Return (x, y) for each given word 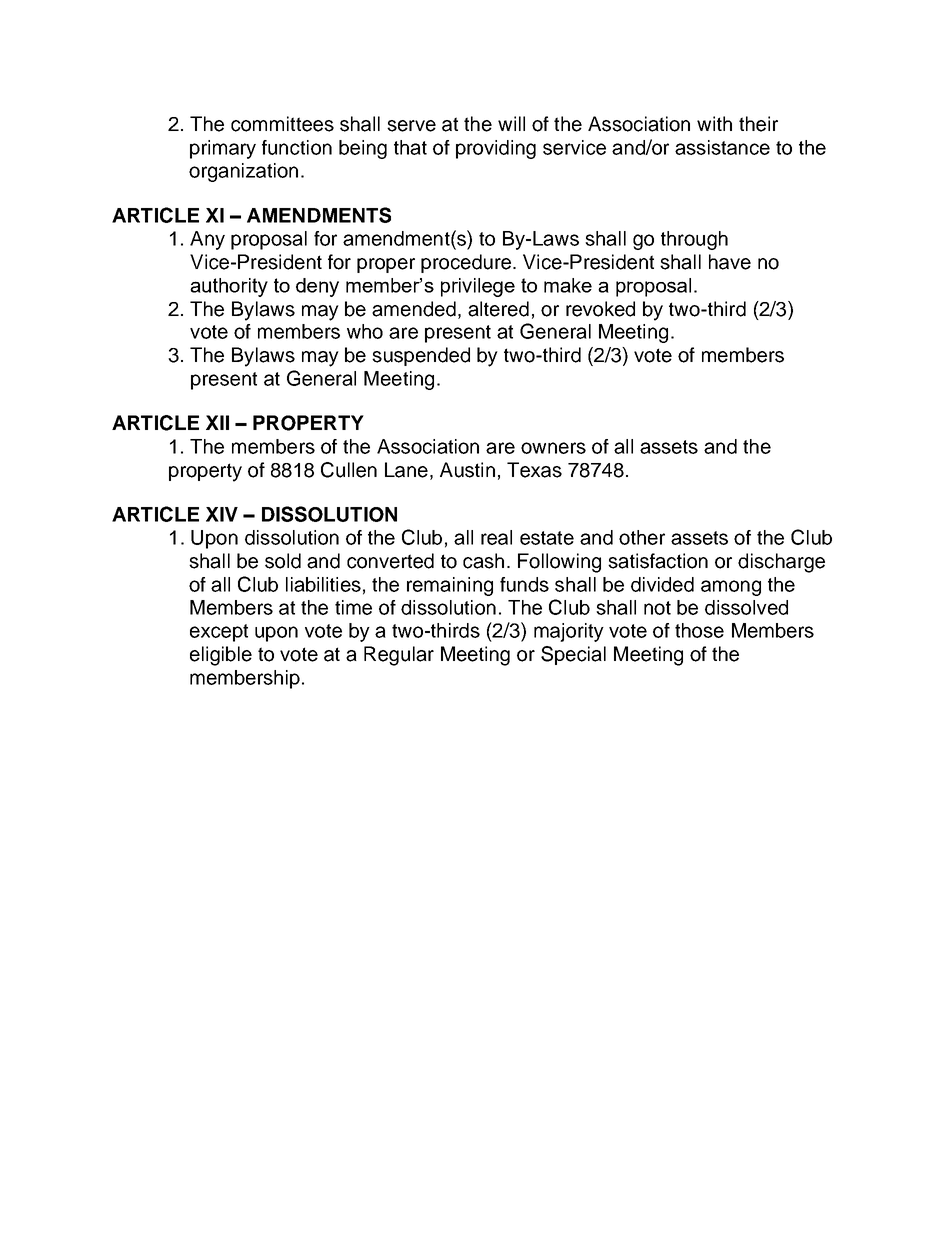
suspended (421, 356)
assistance (722, 147)
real (496, 537)
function (297, 147)
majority (569, 632)
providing (496, 149)
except (219, 633)
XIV (222, 514)
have (730, 262)
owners (553, 448)
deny (317, 287)
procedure (466, 263)
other (642, 537)
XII (217, 422)
